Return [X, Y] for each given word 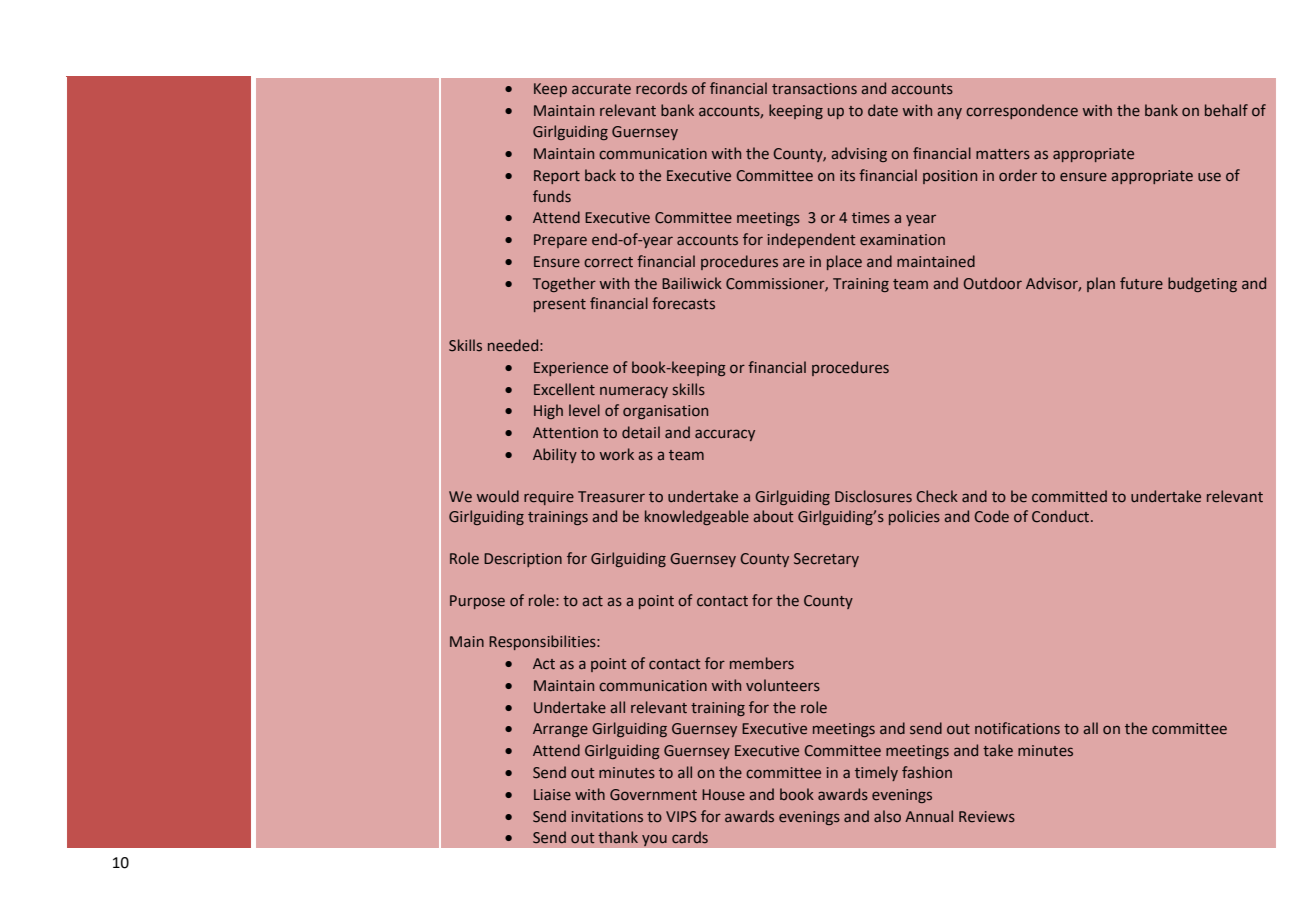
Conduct [1062, 516]
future [1141, 283]
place [844, 262]
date [883, 110]
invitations [607, 817]
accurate [601, 89]
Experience [571, 369]
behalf [1226, 110]
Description [523, 560]
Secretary [826, 560]
